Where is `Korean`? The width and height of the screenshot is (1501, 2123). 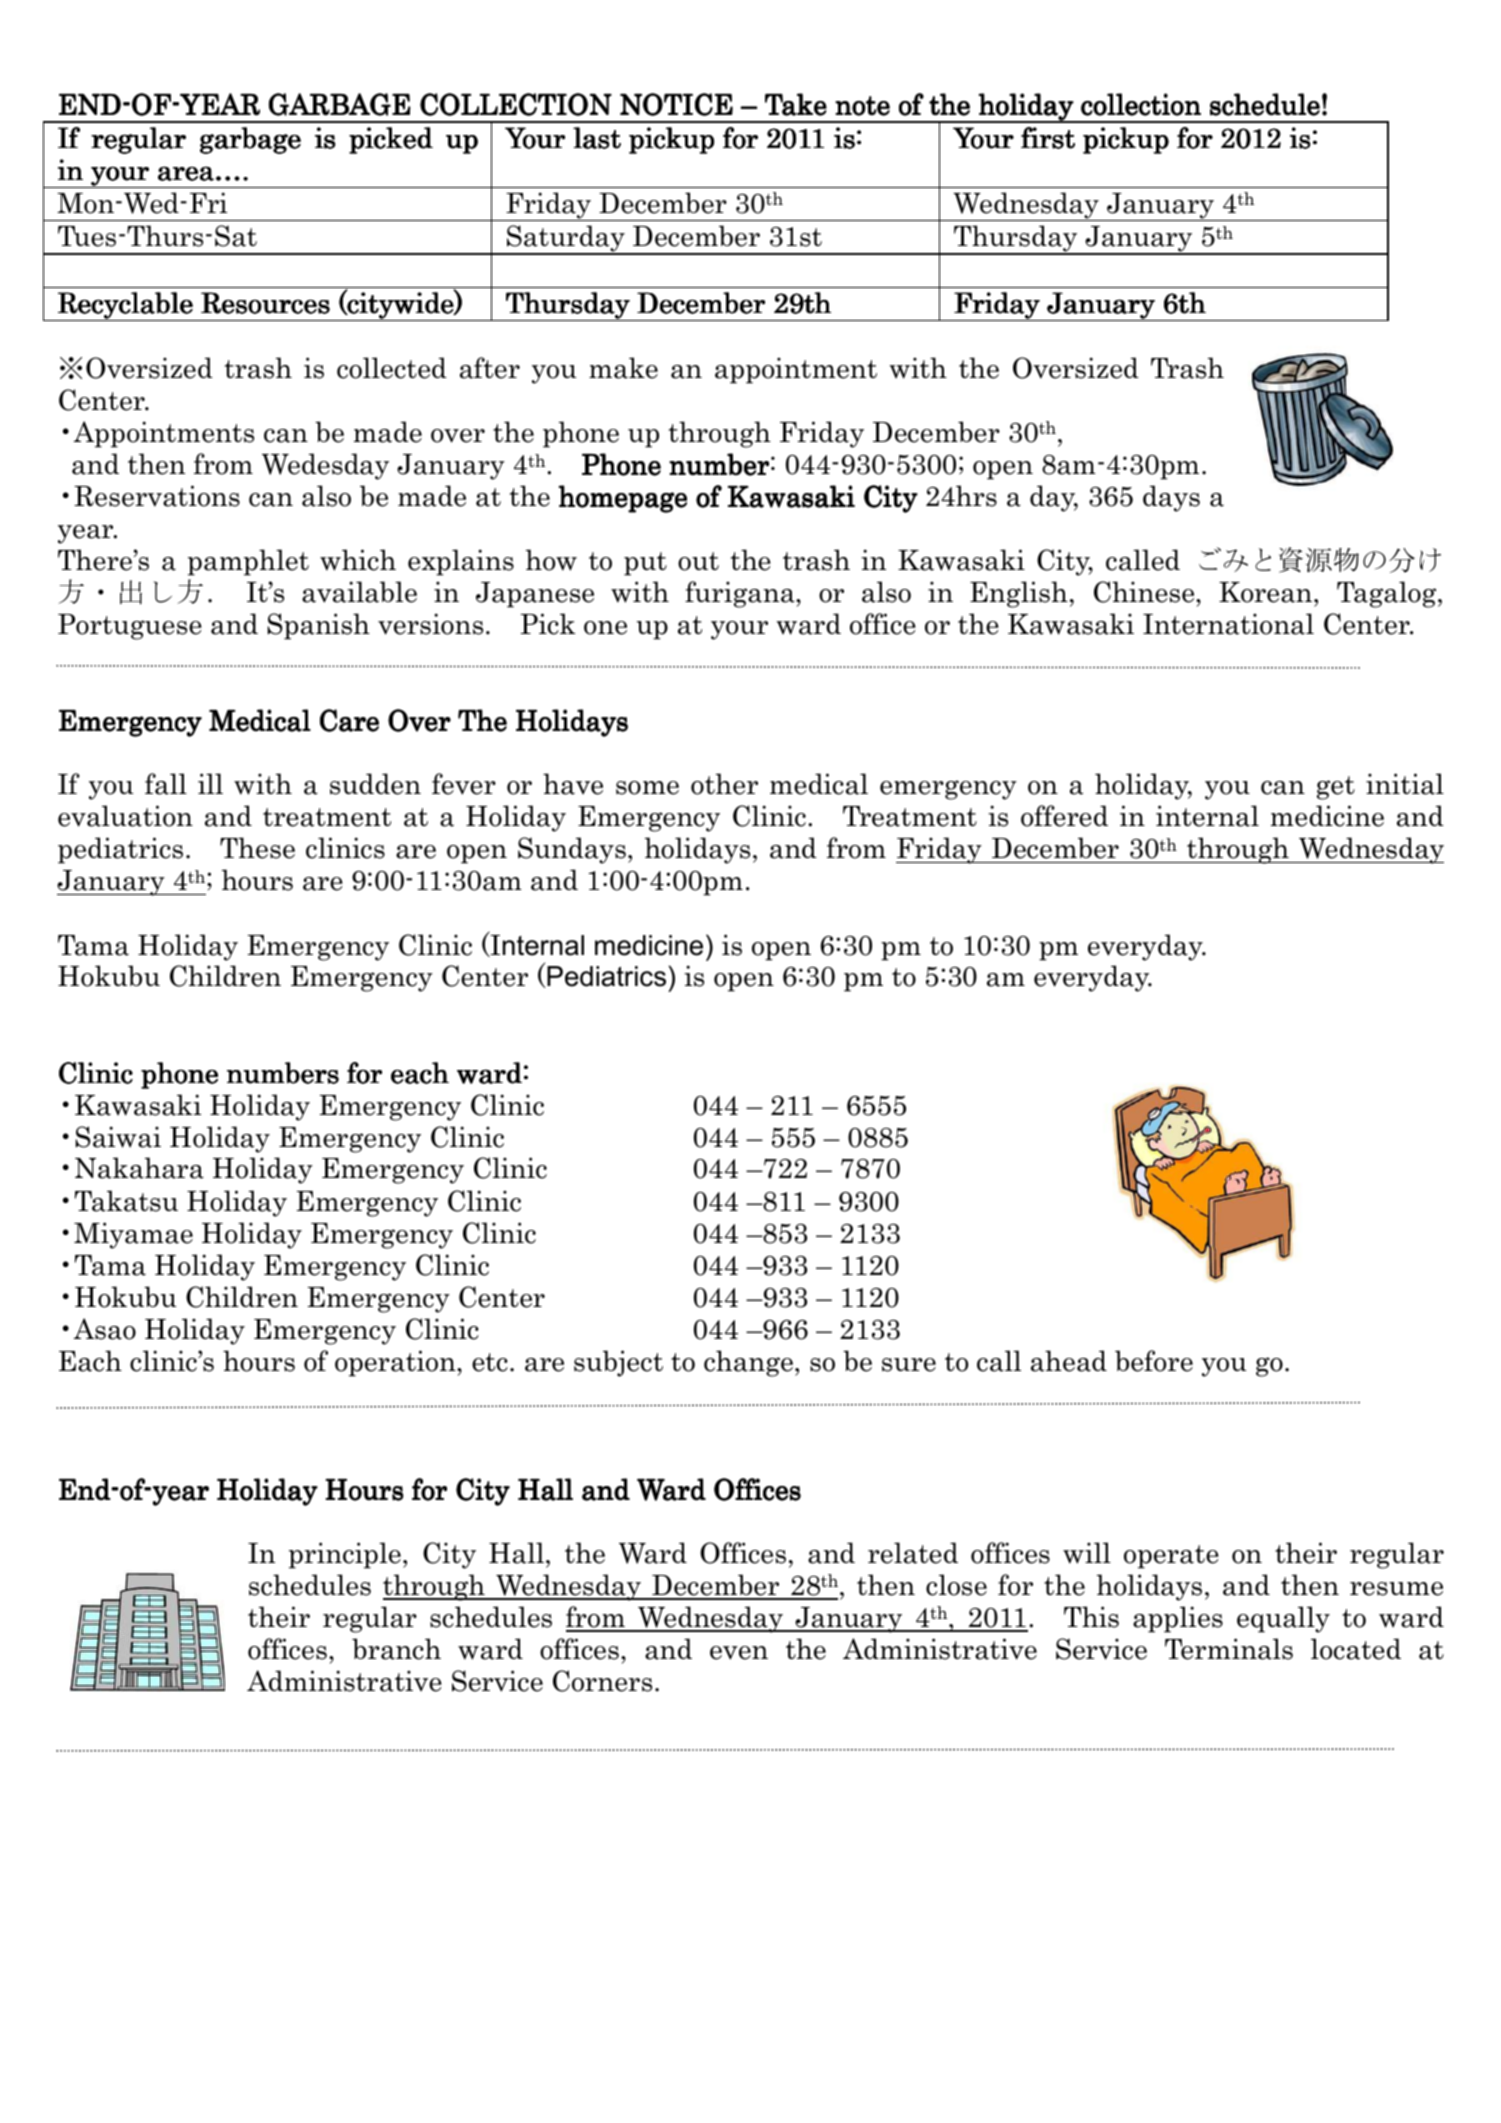 Korean is located at coordinates (1267, 592).
